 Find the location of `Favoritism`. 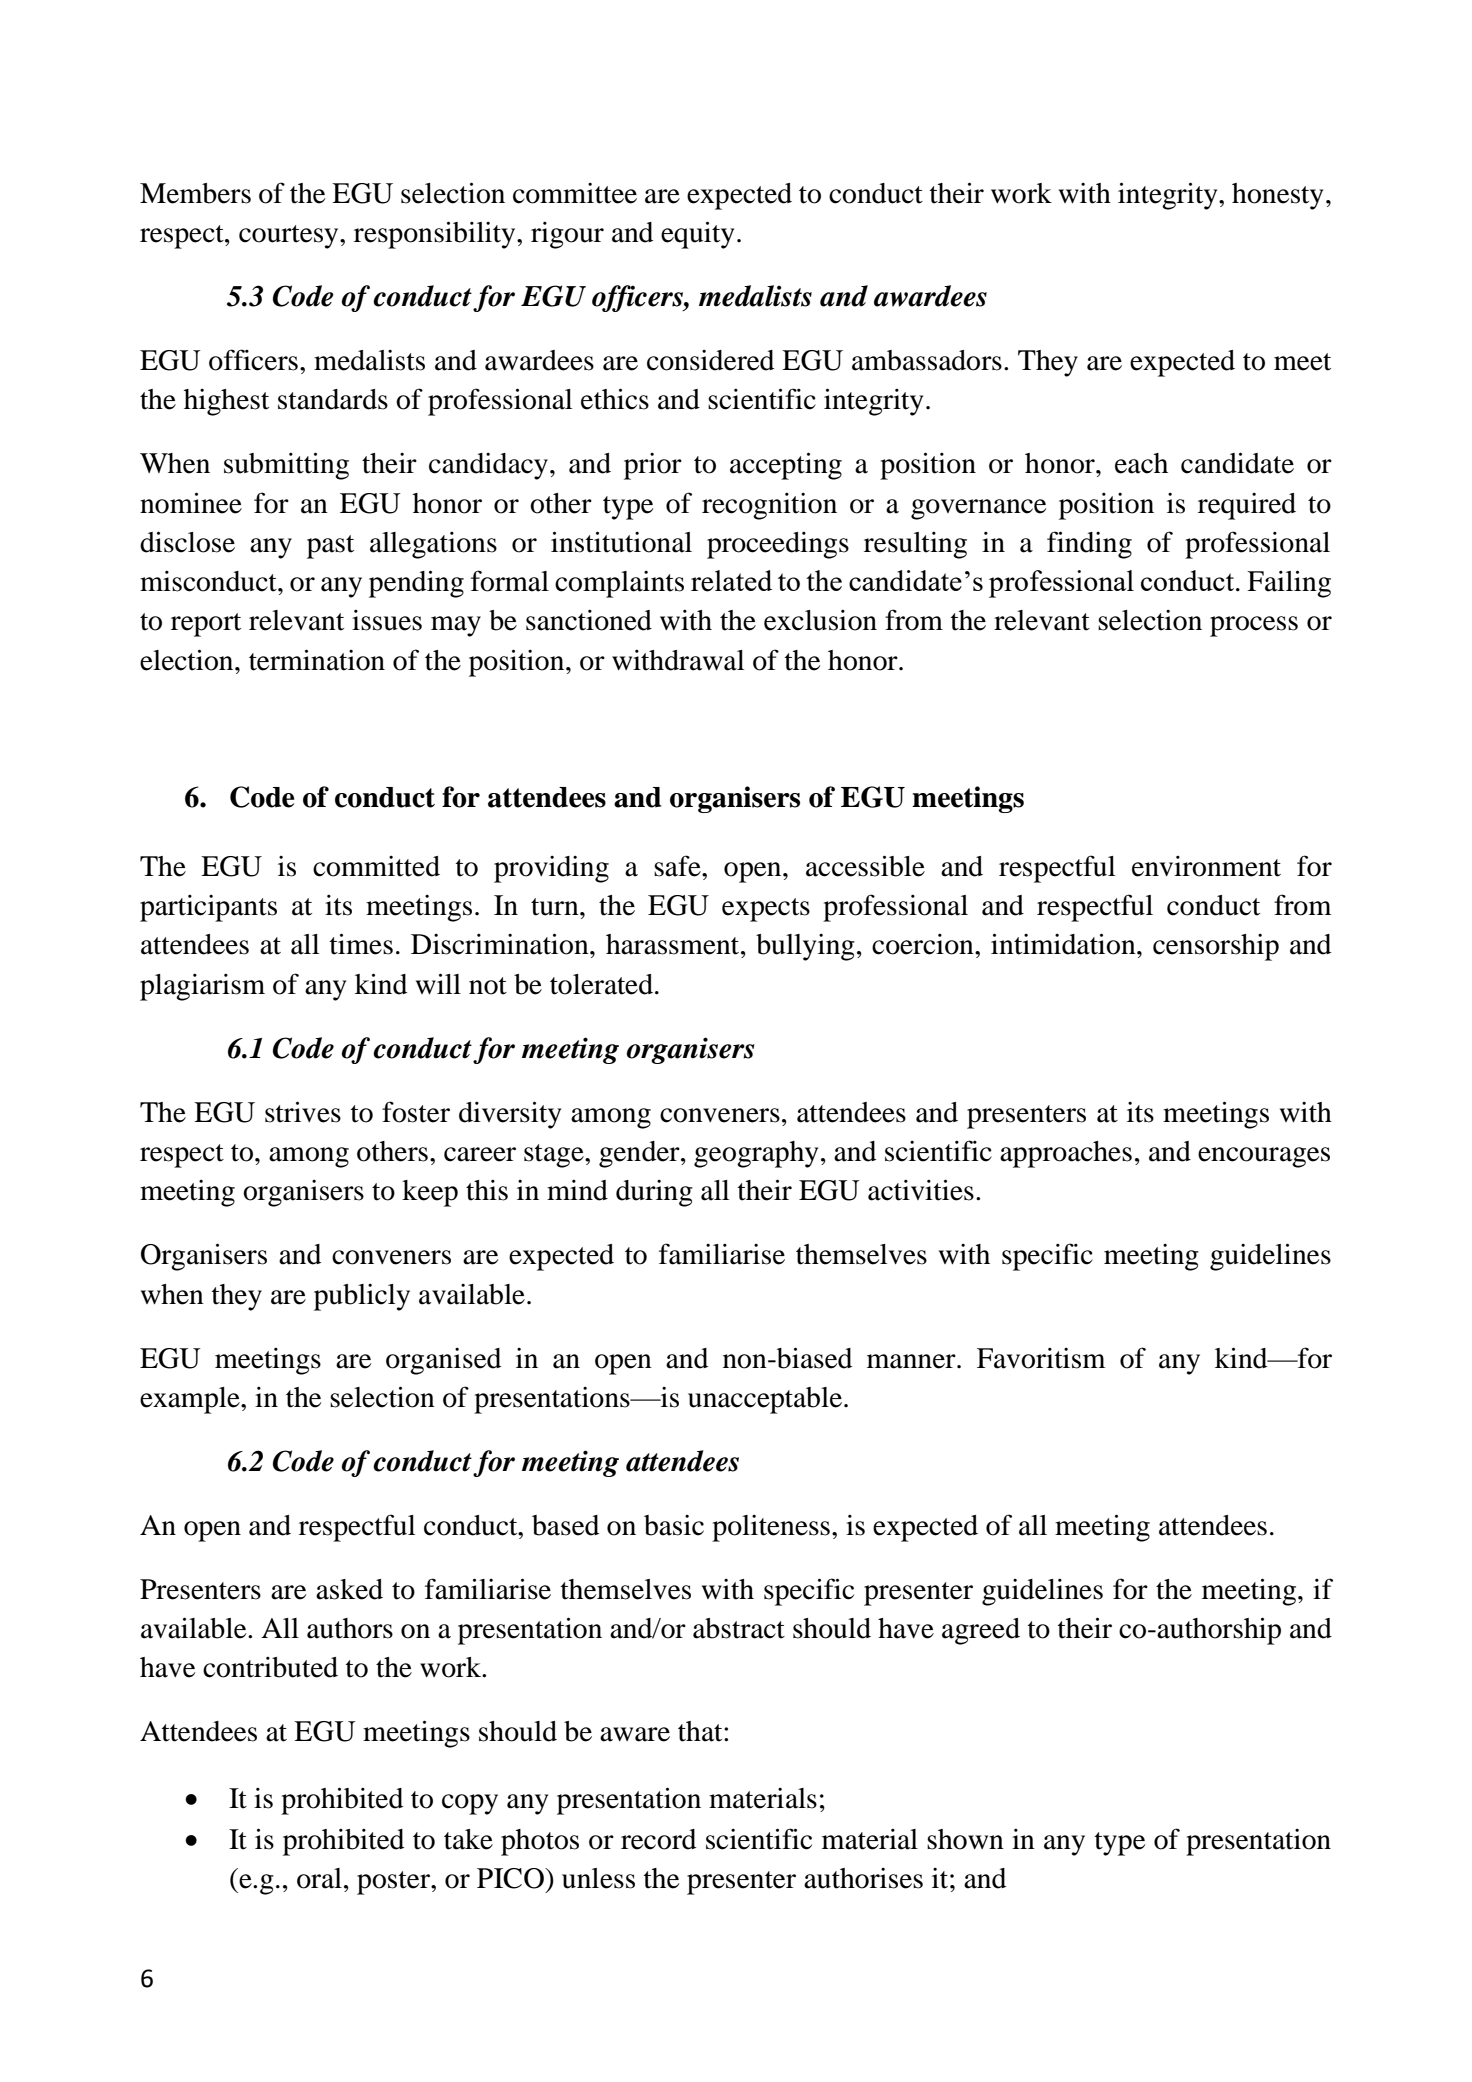

Favoritism is located at coordinates (1041, 1358).
